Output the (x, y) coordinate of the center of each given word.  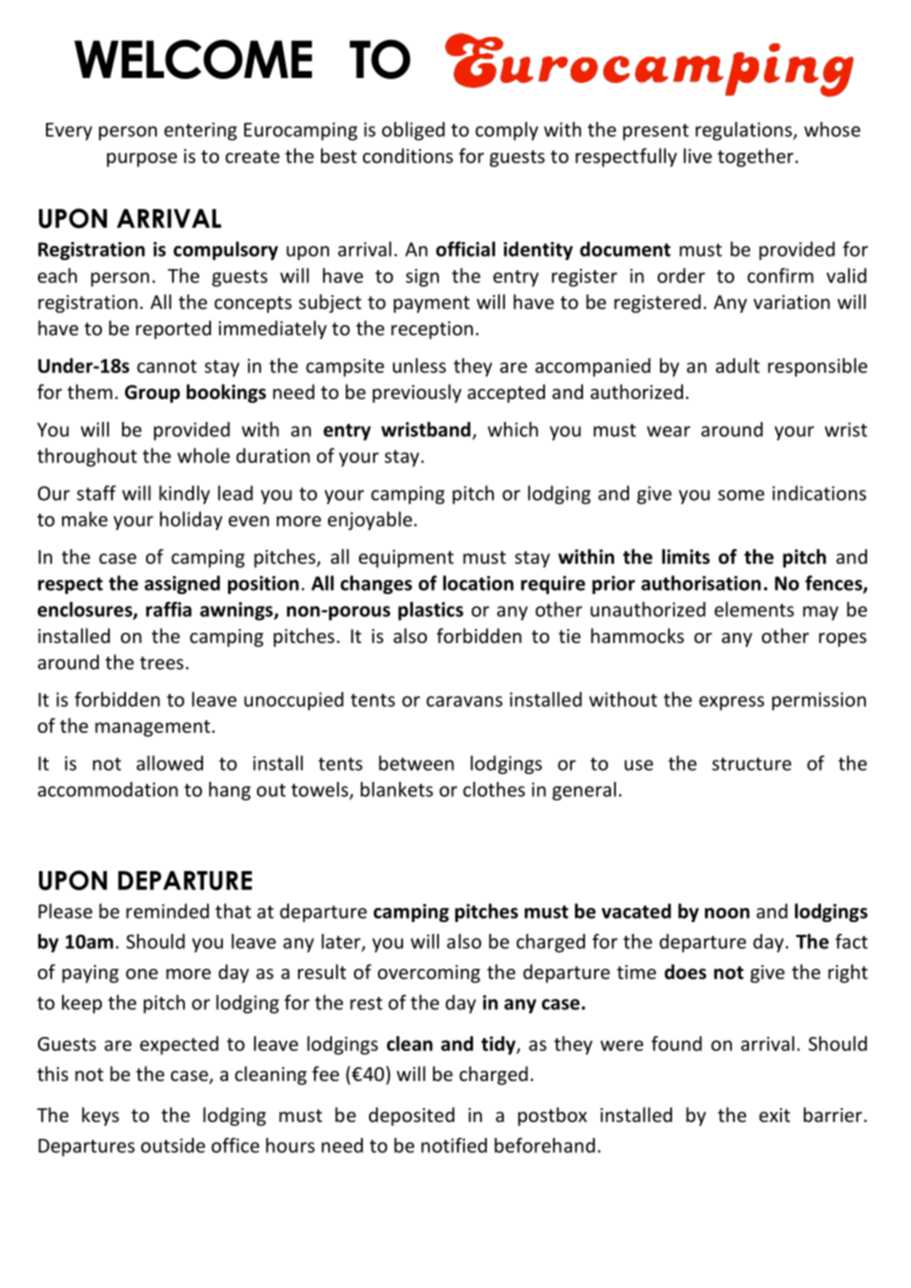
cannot (167, 366)
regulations (745, 131)
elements (754, 609)
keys (100, 1116)
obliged (413, 131)
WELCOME (193, 59)
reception (432, 330)
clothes (494, 789)
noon (727, 913)
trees (162, 663)
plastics (430, 611)
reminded (167, 911)
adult (738, 365)
